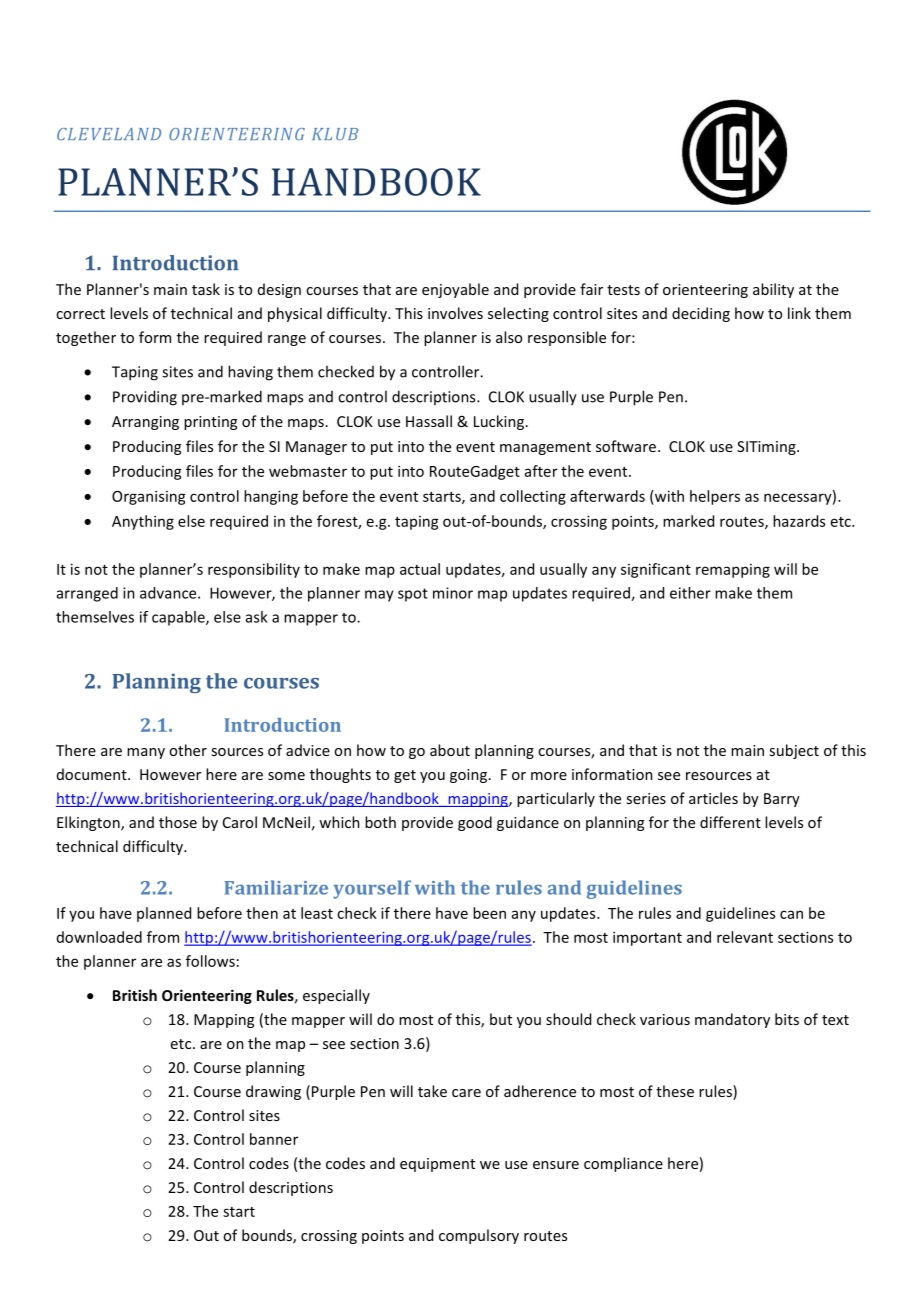 Image resolution: width=924 pixels, height=1308 pixels. Describe the element at coordinates (501, 1019) in the screenshot. I see `but` at that location.
